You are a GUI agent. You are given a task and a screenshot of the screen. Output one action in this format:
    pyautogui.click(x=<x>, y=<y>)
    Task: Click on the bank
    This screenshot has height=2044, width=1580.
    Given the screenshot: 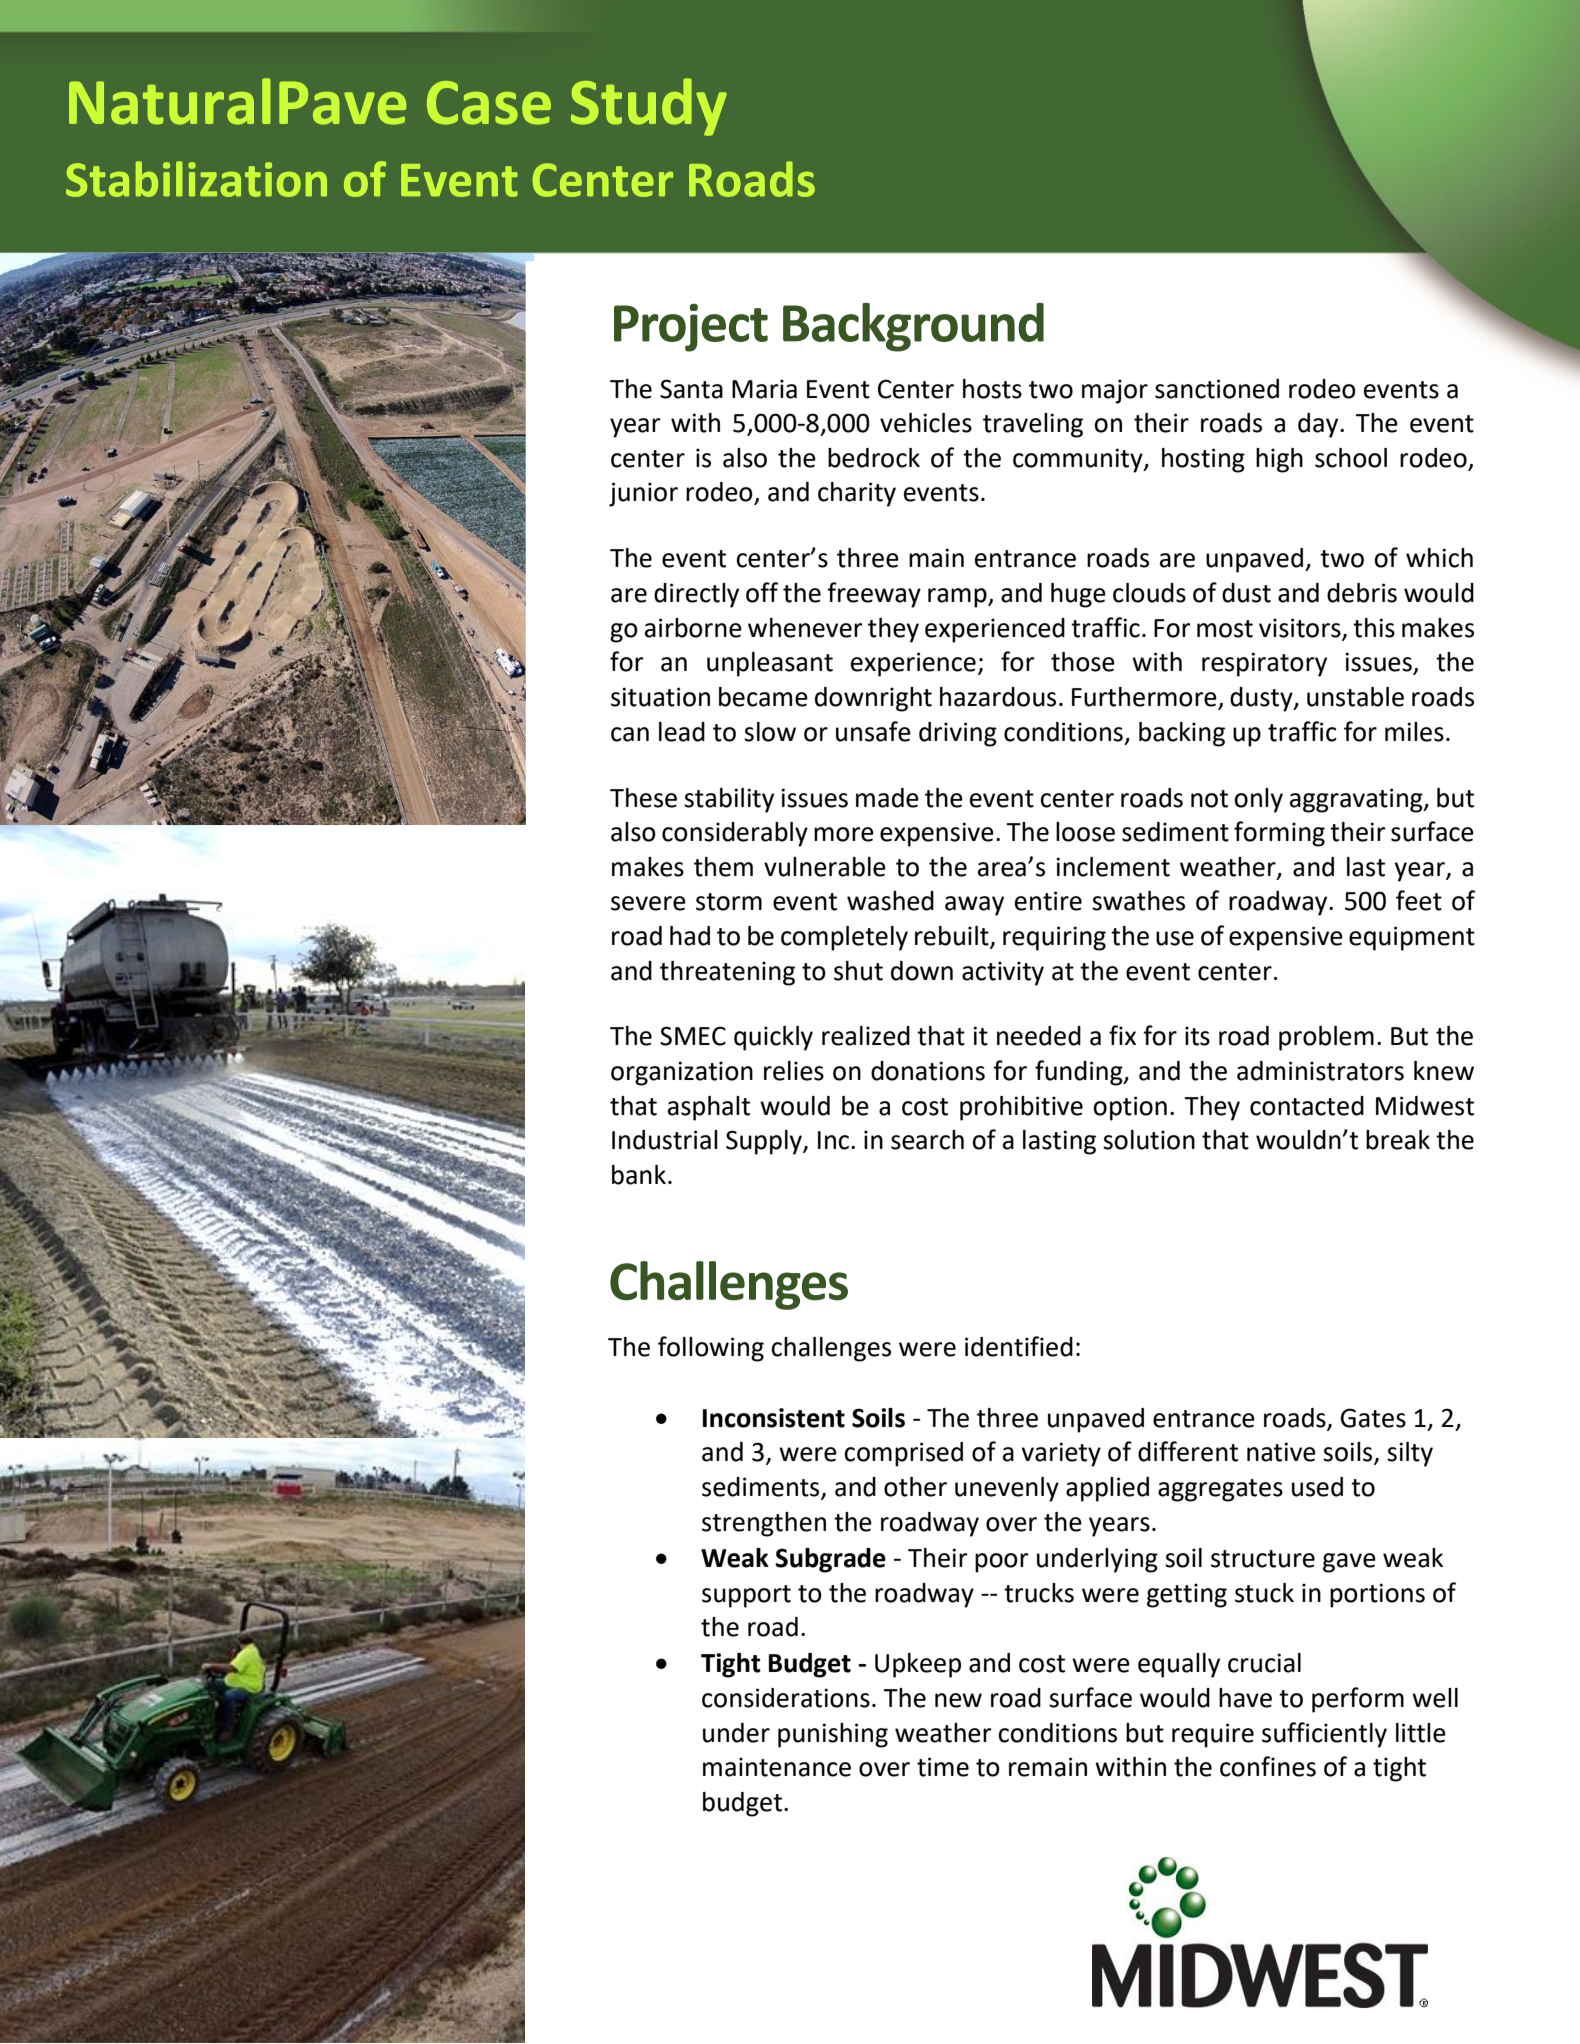 What is the action you would take?
    pyautogui.click(x=639, y=1175)
